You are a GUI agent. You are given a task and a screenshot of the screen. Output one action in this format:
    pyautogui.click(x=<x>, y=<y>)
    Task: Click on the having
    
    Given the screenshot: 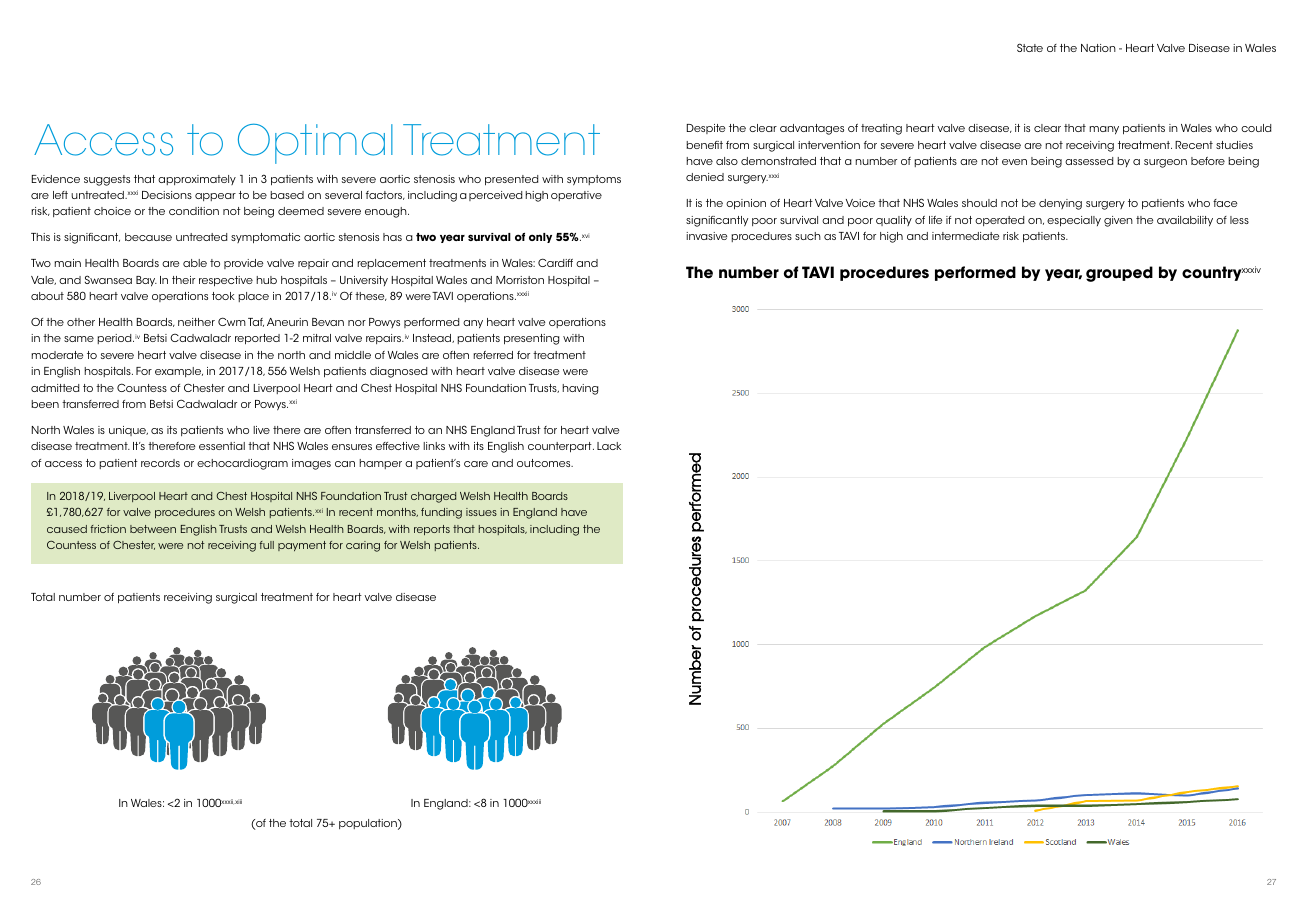 What is the action you would take?
    pyautogui.click(x=580, y=389)
